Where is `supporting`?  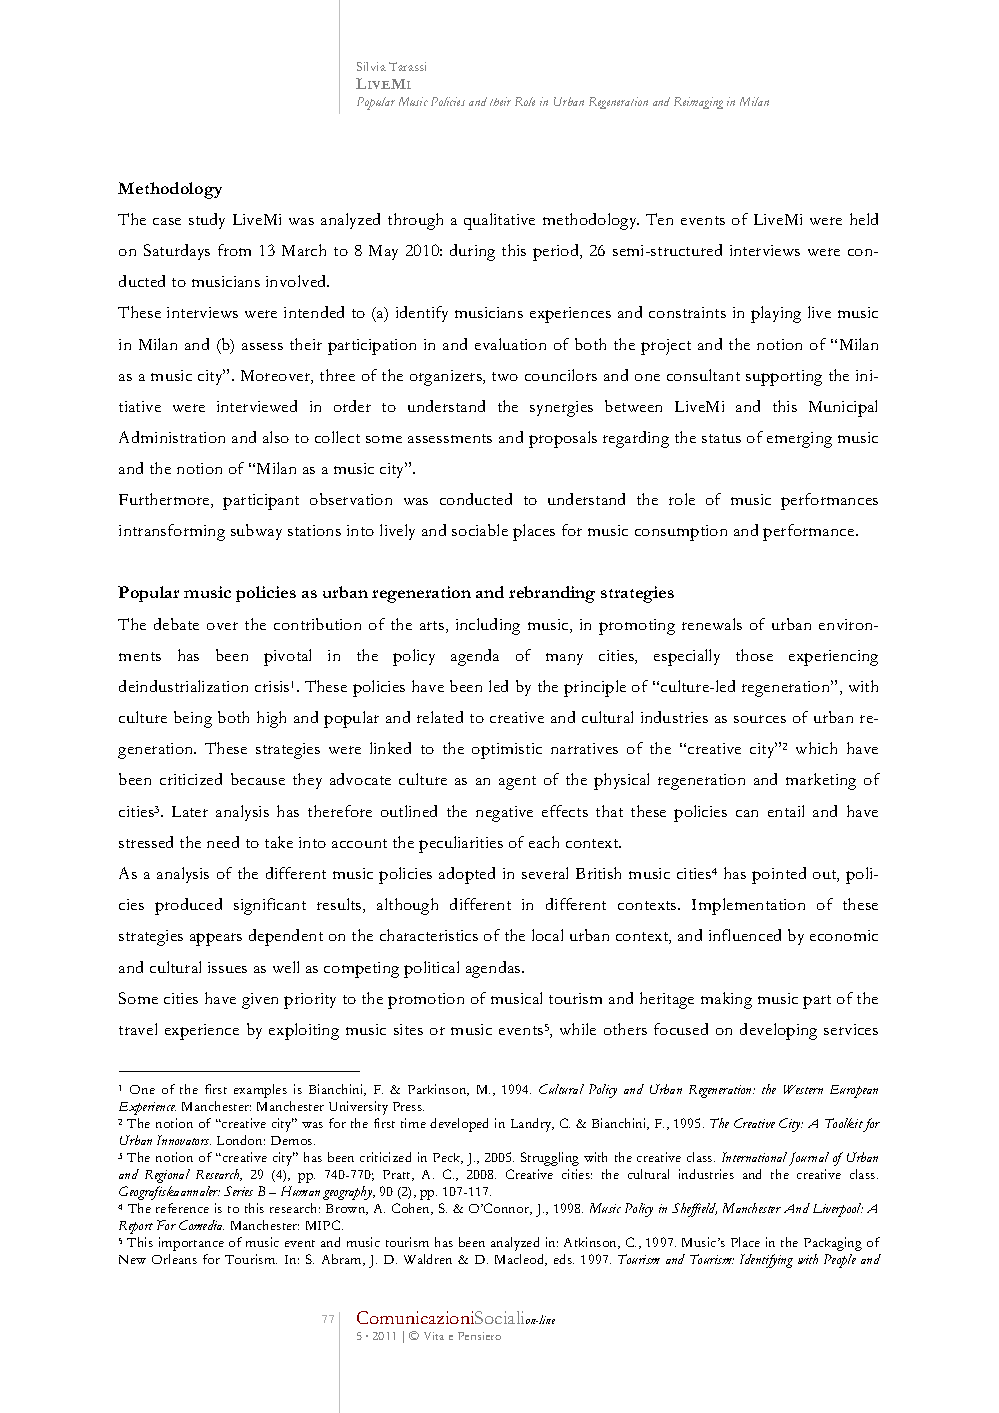
supporting is located at coordinates (784, 378).
